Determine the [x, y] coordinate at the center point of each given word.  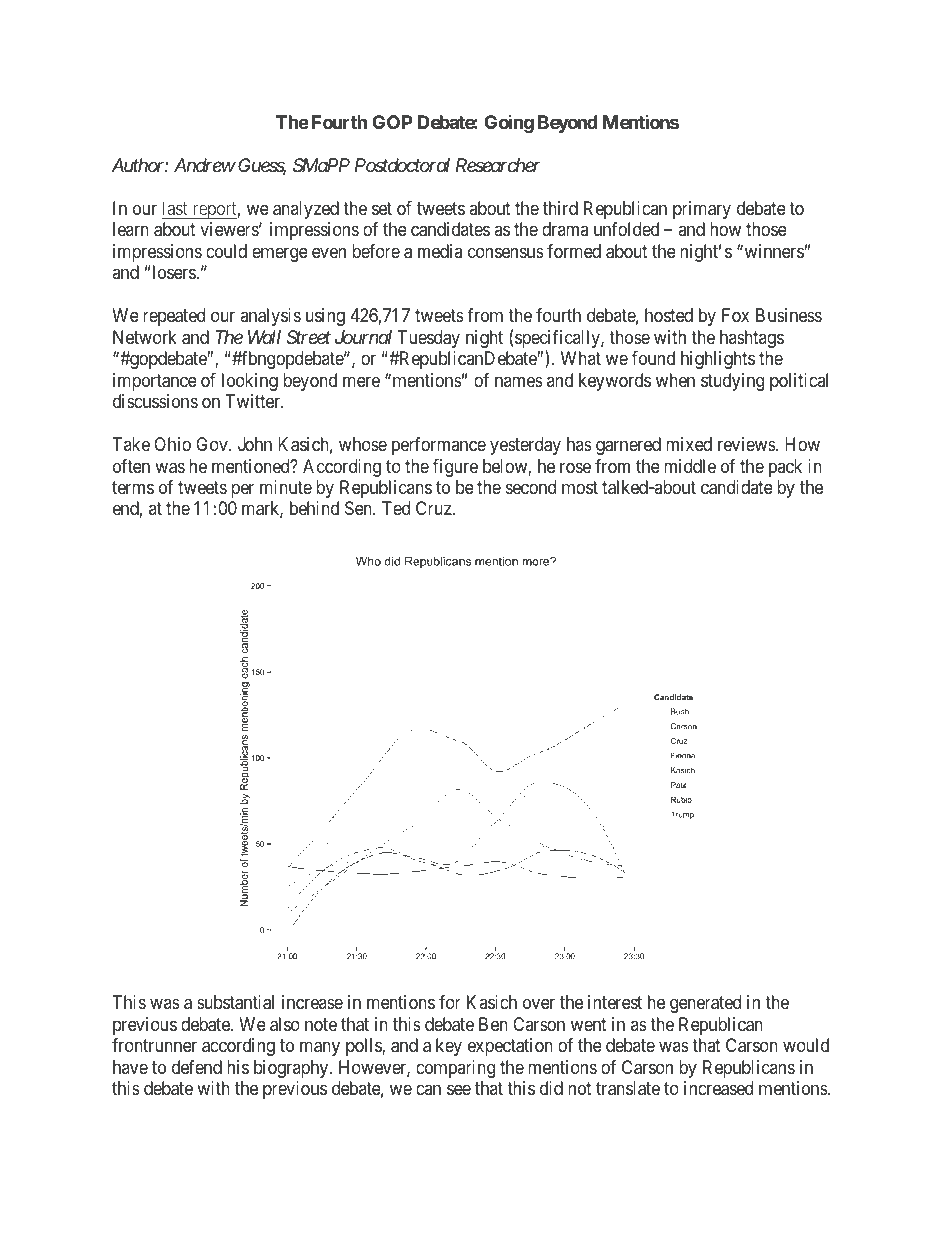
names [519, 381]
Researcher [498, 165]
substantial [235, 1002]
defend [197, 1067]
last [175, 208]
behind [314, 508]
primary [702, 210]
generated [705, 1004]
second [531, 487]
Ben [493, 1024]
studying [732, 382]
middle [690, 466]
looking [250, 382]
